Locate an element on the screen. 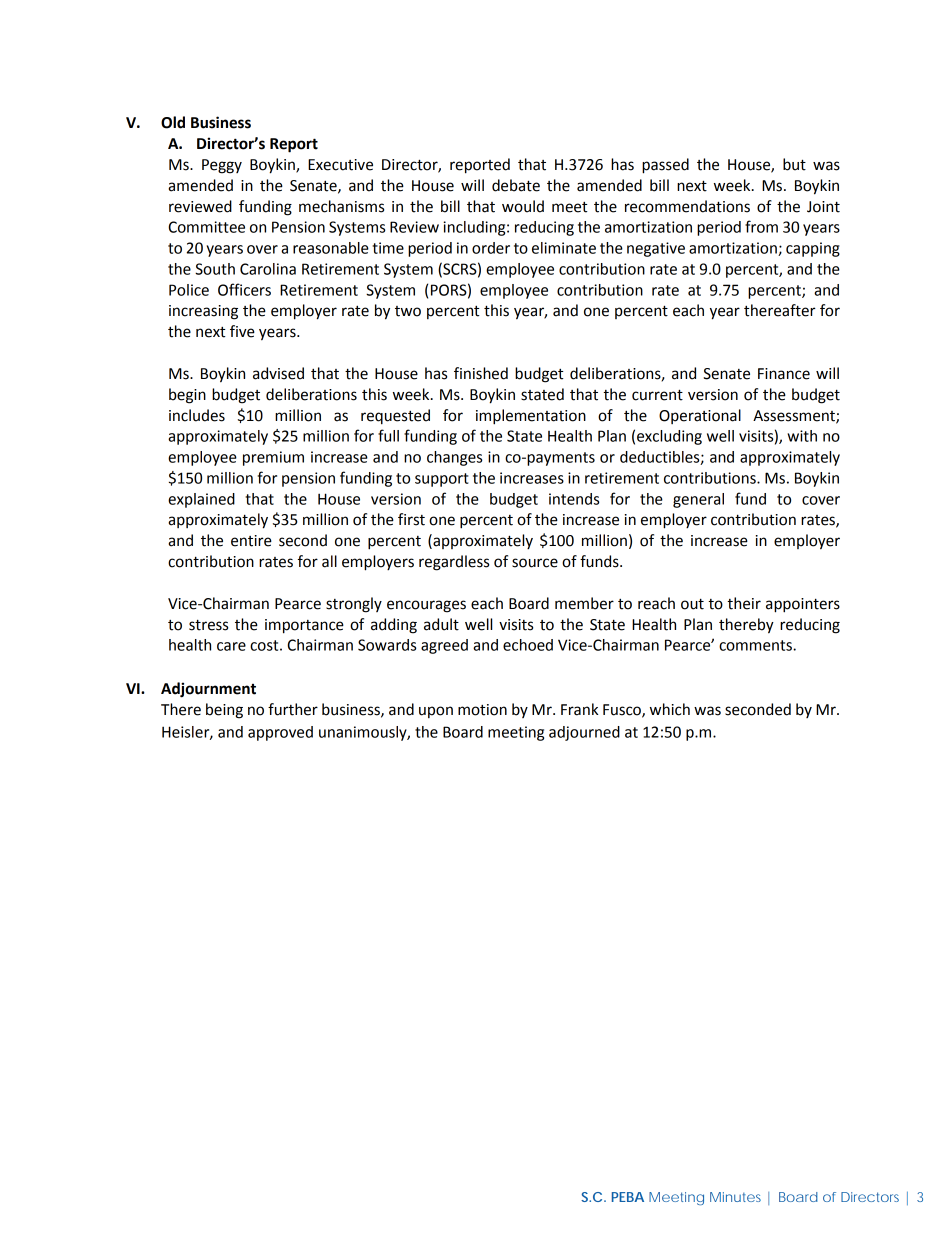  five is located at coordinates (242, 331).
